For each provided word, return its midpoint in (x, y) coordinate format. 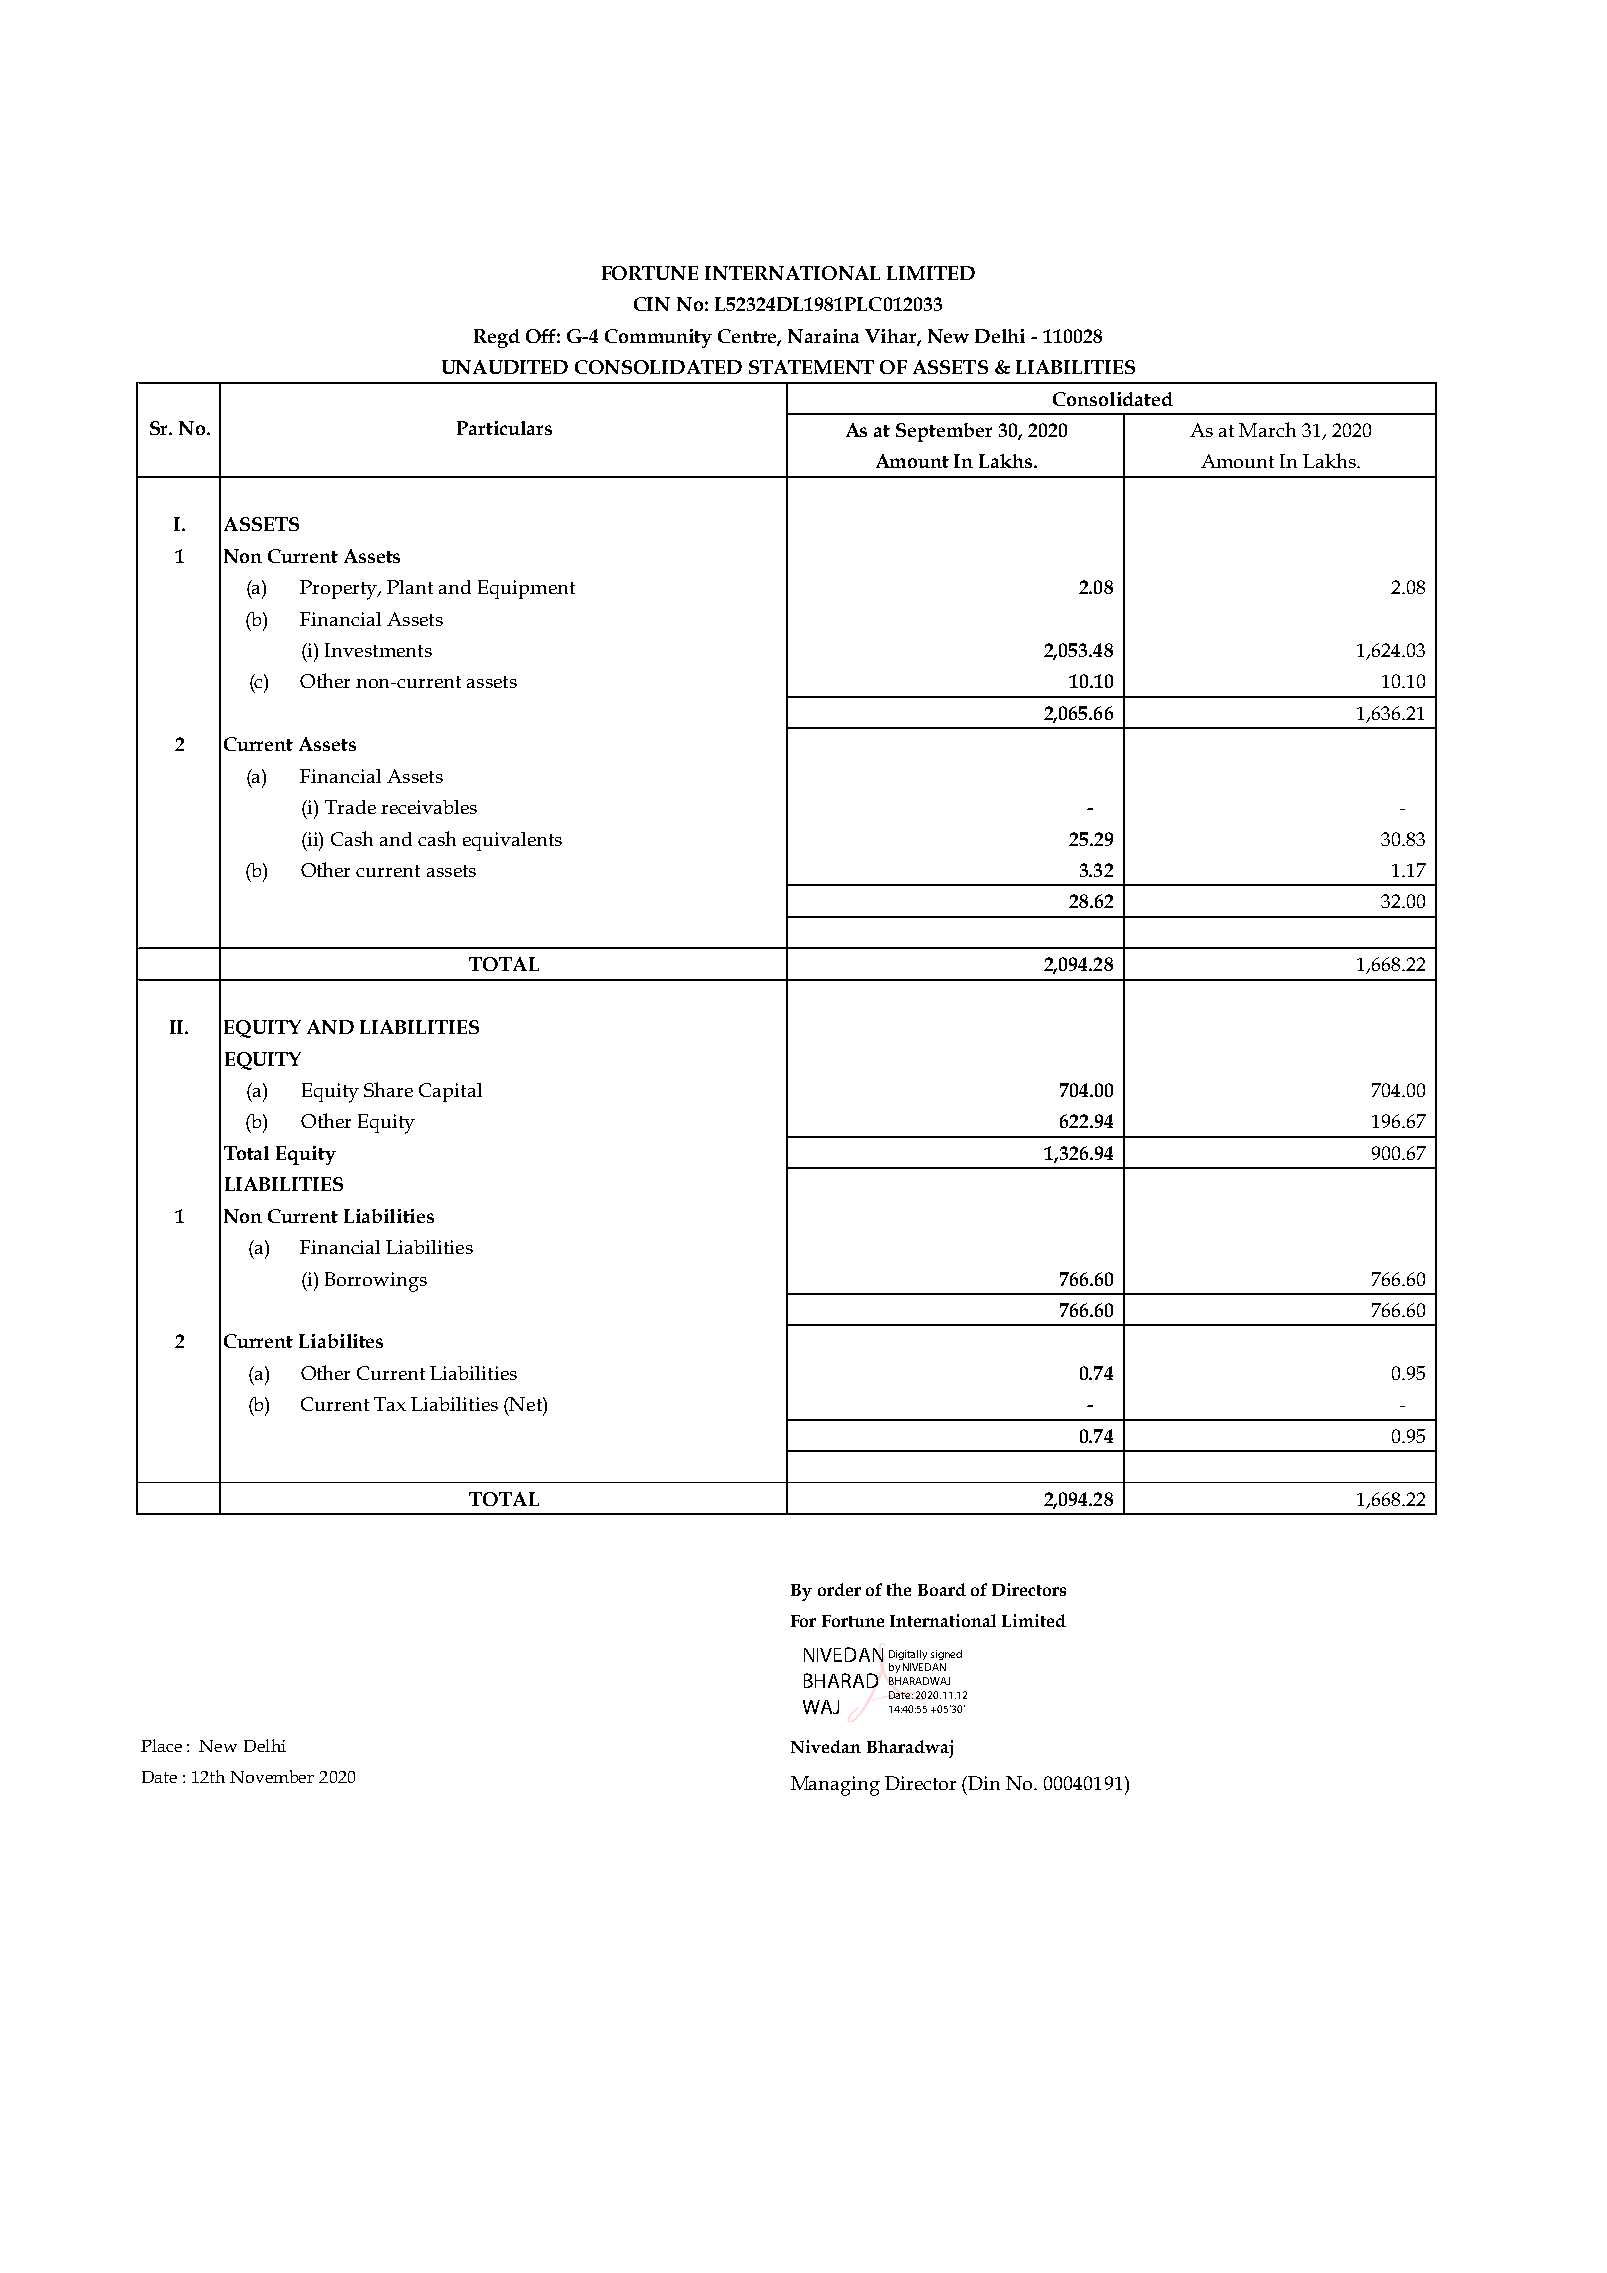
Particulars (504, 428)
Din (984, 1783)
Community (658, 338)
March (1267, 429)
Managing (835, 1786)
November (272, 1776)
